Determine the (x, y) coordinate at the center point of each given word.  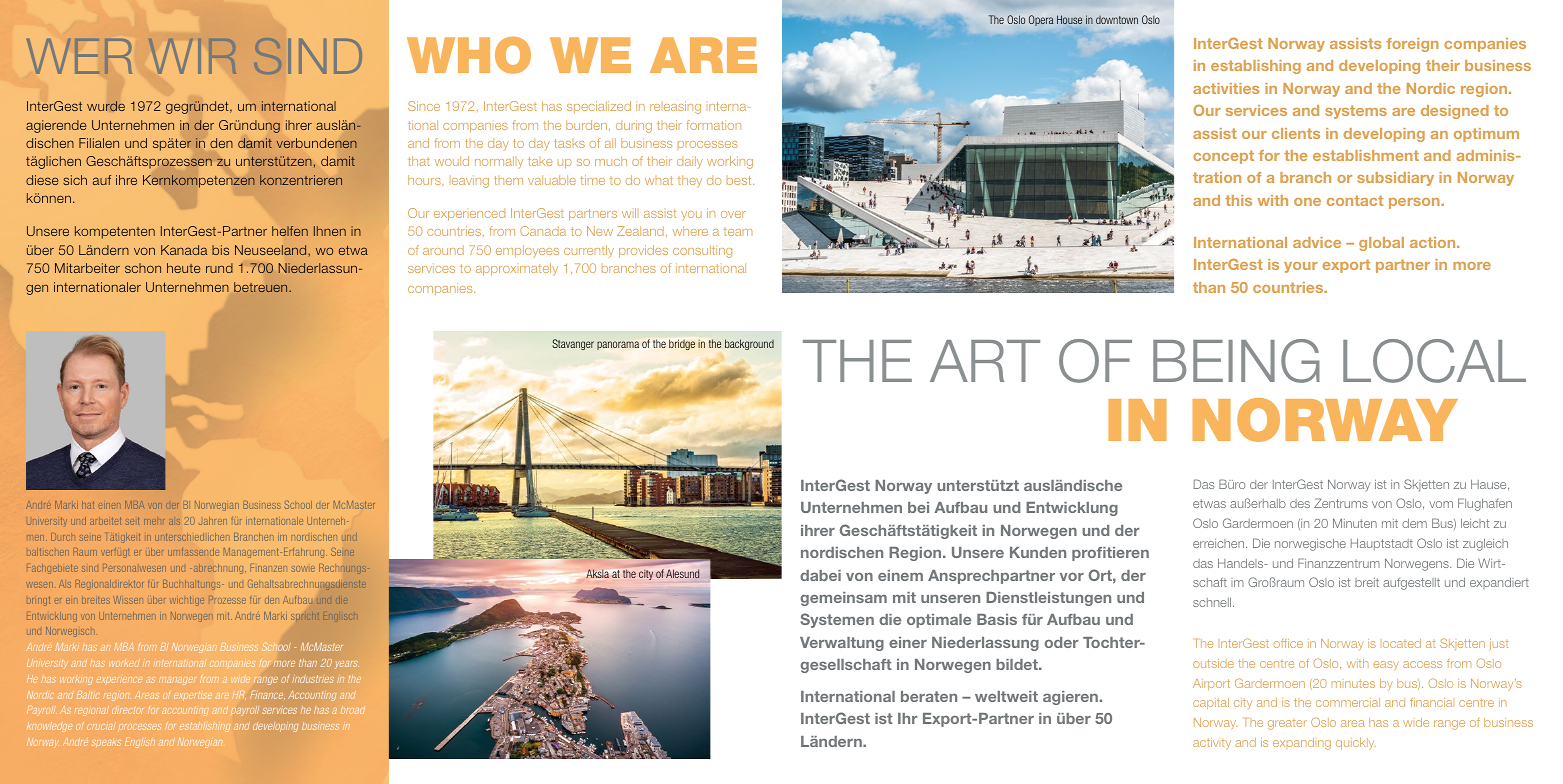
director (127, 710)
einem (900, 575)
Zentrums (1341, 503)
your (1301, 267)
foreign (1412, 45)
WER (79, 56)
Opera (1041, 20)
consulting (702, 251)
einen (108, 506)
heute (183, 268)
